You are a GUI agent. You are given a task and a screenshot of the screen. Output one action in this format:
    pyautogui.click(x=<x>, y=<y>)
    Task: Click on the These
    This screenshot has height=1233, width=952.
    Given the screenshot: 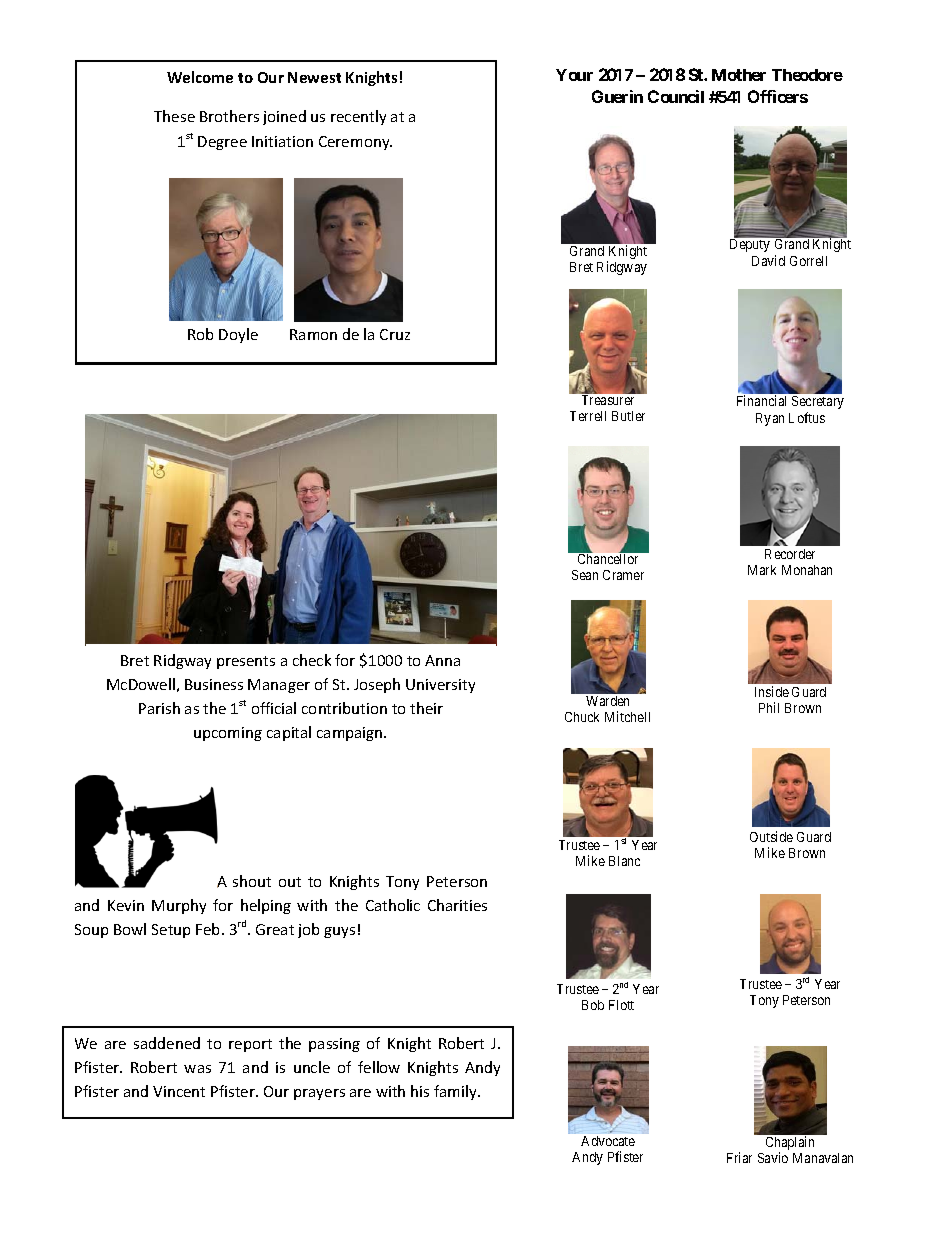 What is the action you would take?
    pyautogui.click(x=174, y=116)
